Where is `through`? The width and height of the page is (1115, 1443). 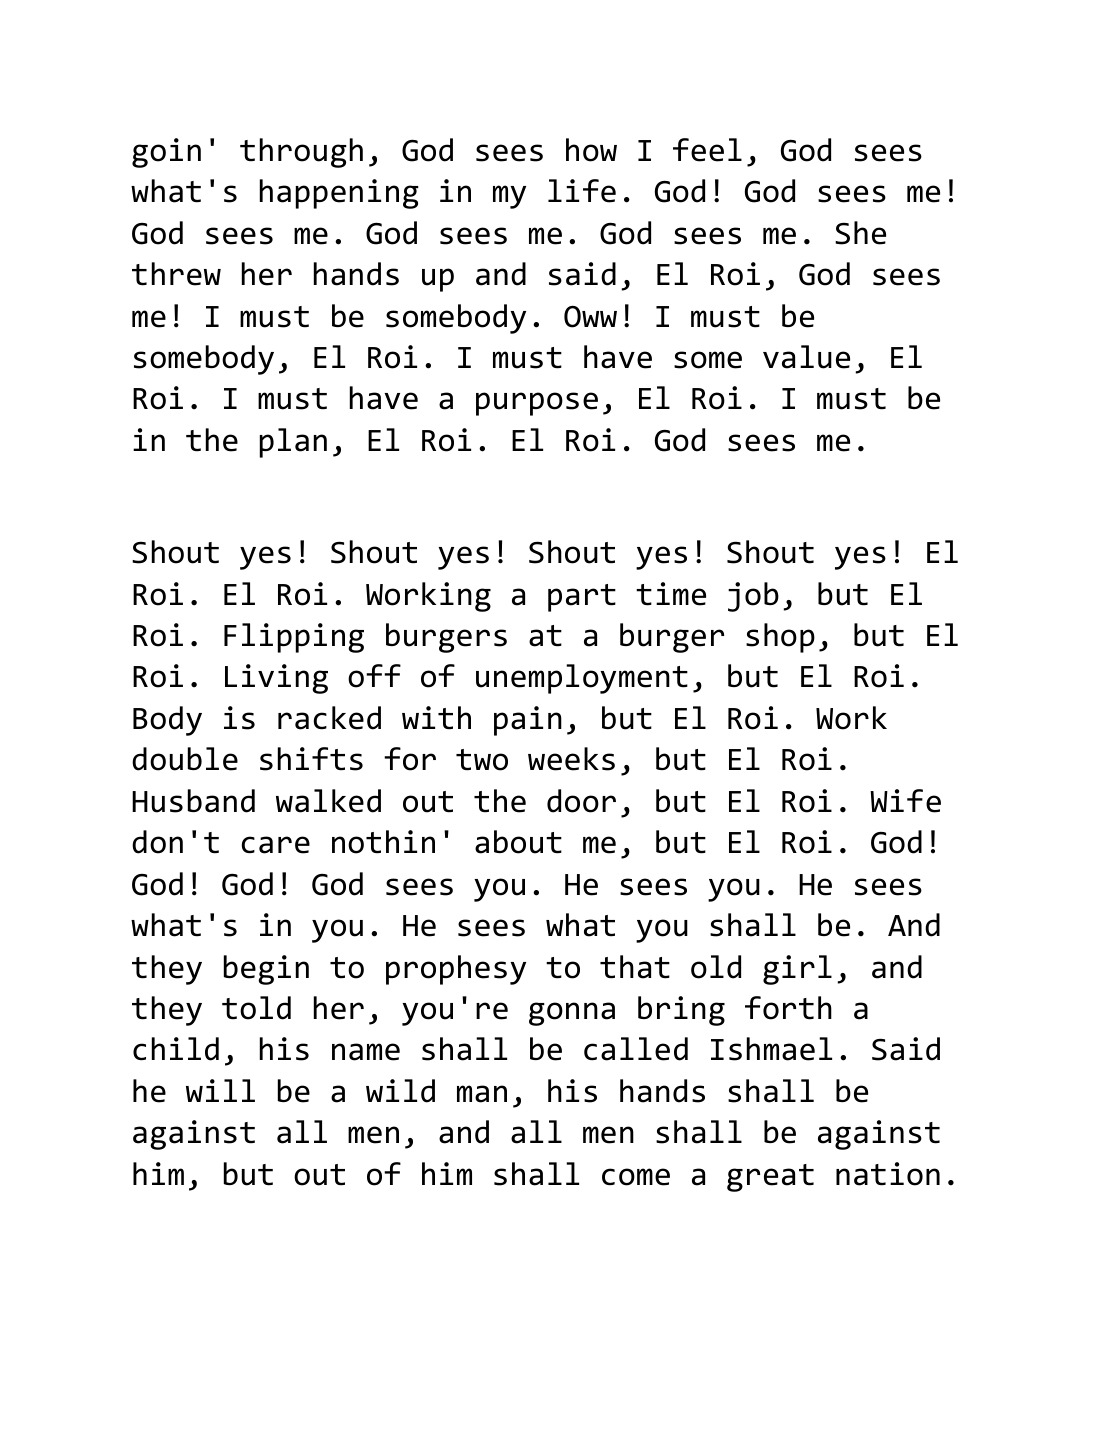 through is located at coordinates (301, 153).
